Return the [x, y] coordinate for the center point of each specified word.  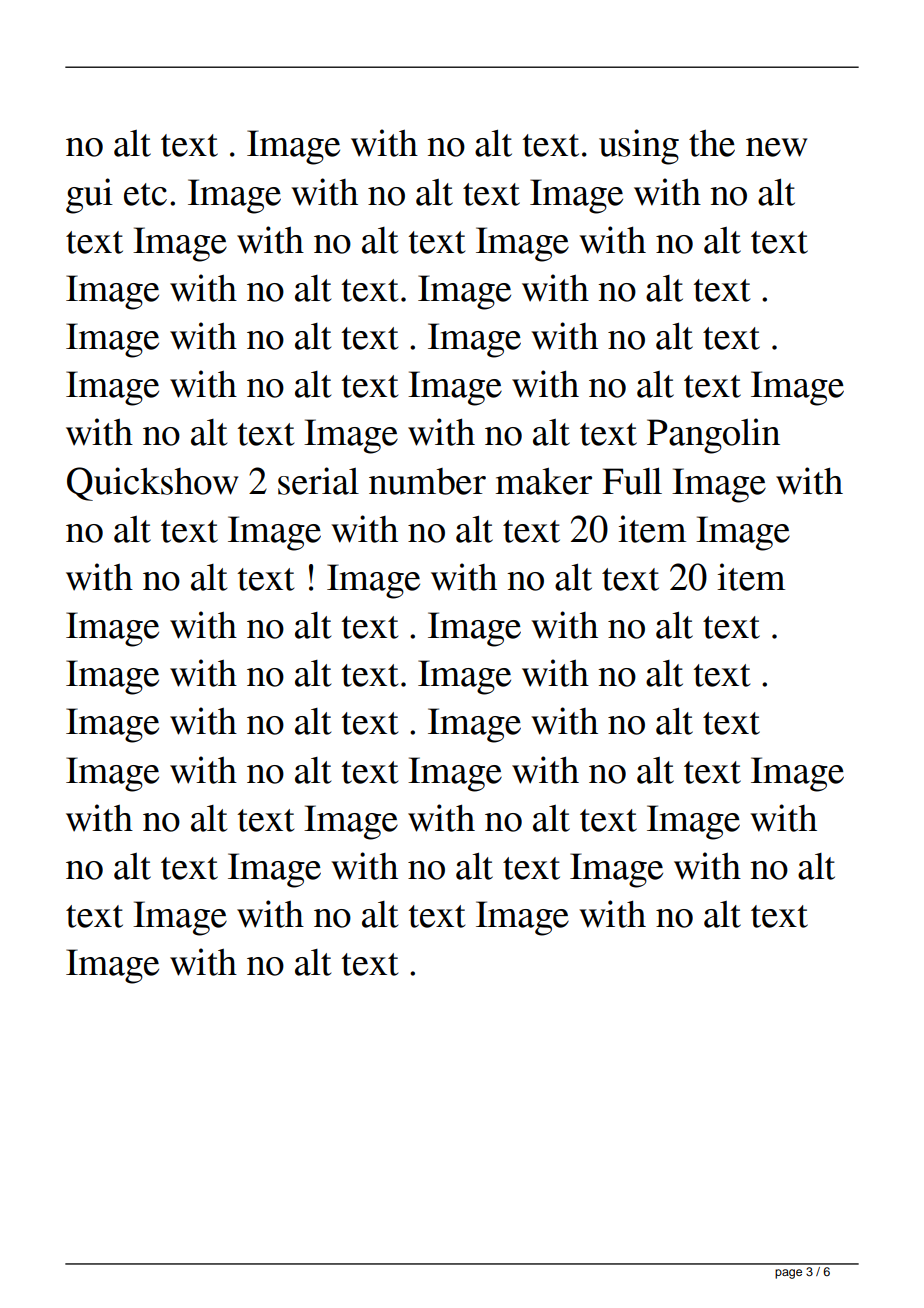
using [639, 147]
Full [632, 481]
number [427, 481]
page [788, 1274]
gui [89, 196]
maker [543, 481]
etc [145, 194]
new [777, 147]
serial [318, 481]
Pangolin [713, 436]
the [712, 143]
